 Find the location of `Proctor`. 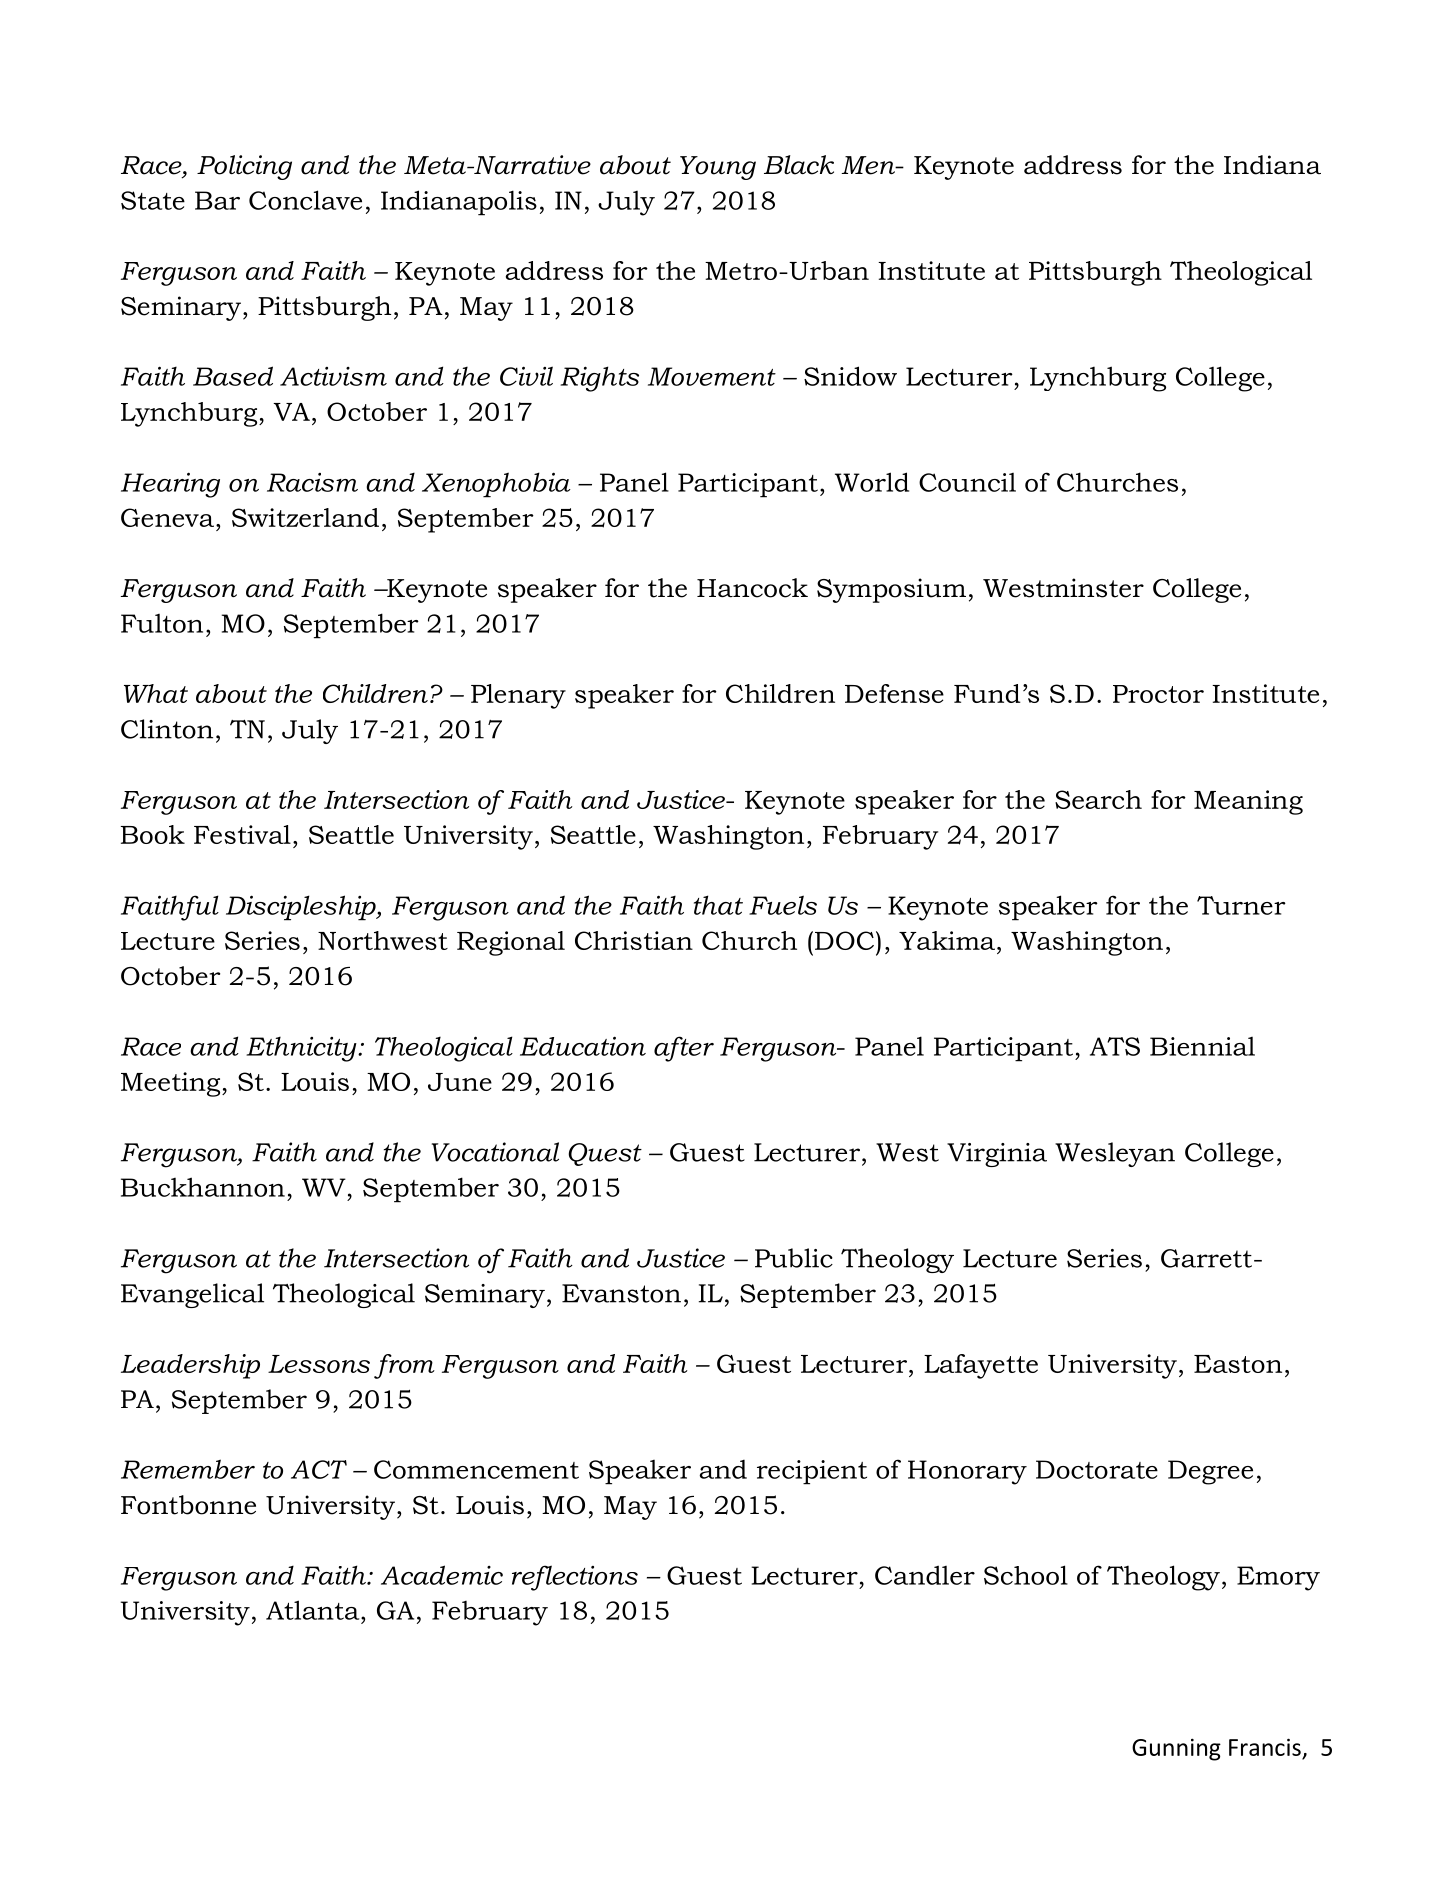

Proctor is located at coordinates (1158, 694).
